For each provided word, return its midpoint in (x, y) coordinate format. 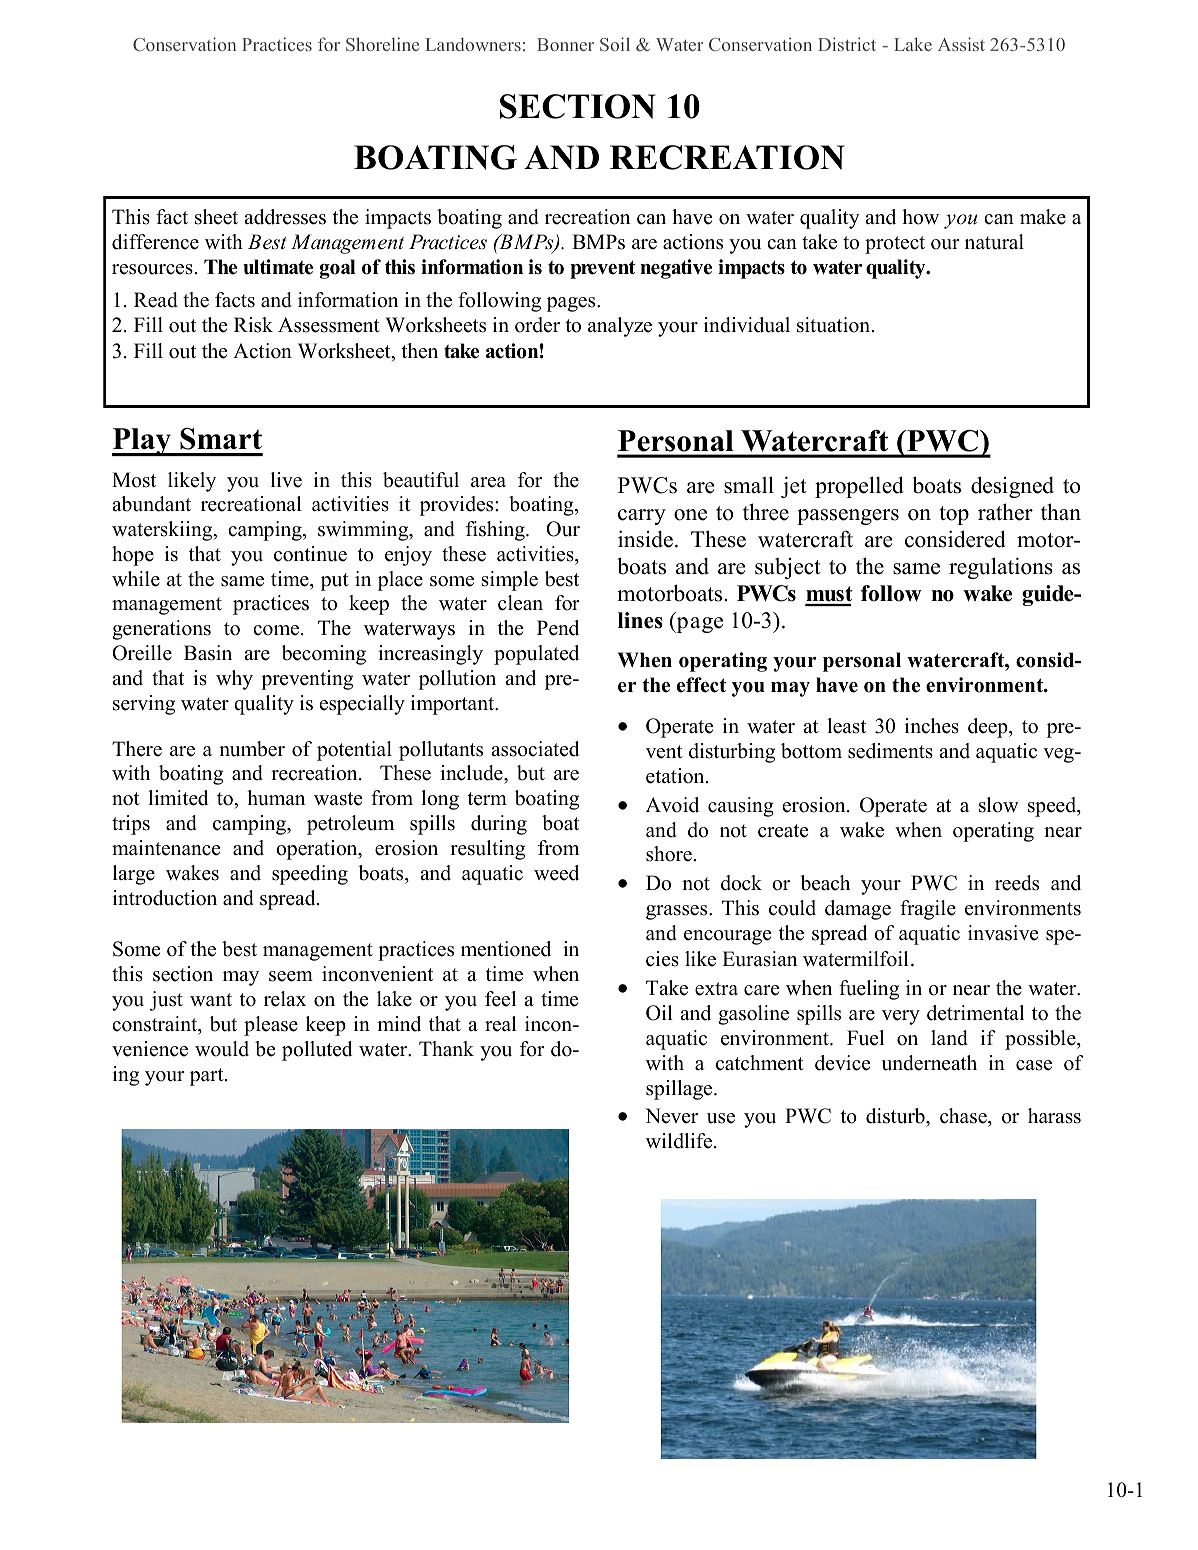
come (276, 630)
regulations (1001, 568)
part (208, 1077)
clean (520, 603)
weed (556, 873)
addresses (285, 217)
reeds (1017, 883)
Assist (961, 44)
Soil (615, 44)
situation (835, 325)
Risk (253, 325)
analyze (620, 327)
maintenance (166, 848)
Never (671, 1116)
